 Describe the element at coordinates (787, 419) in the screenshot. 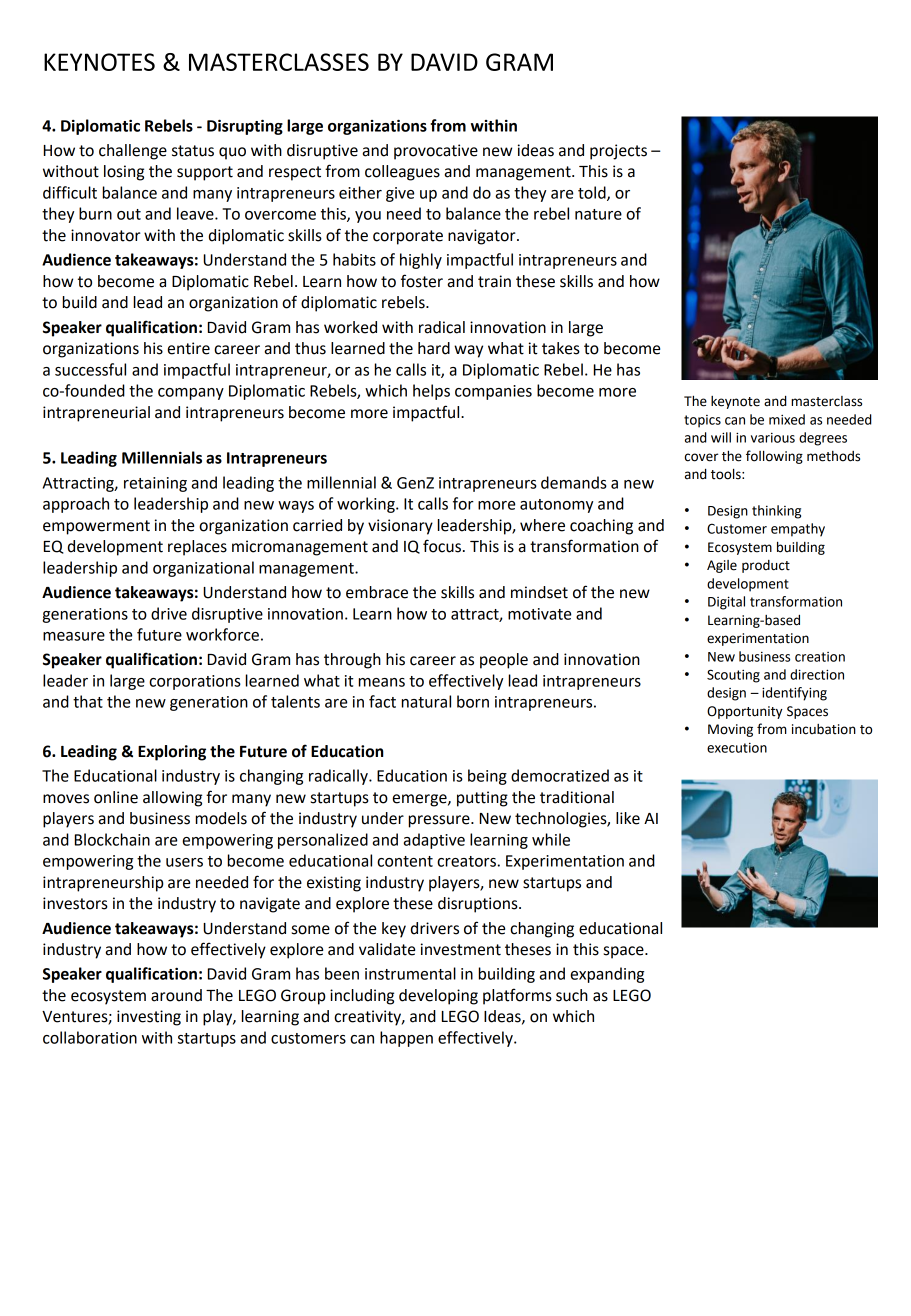

I see `mixed` at that location.
